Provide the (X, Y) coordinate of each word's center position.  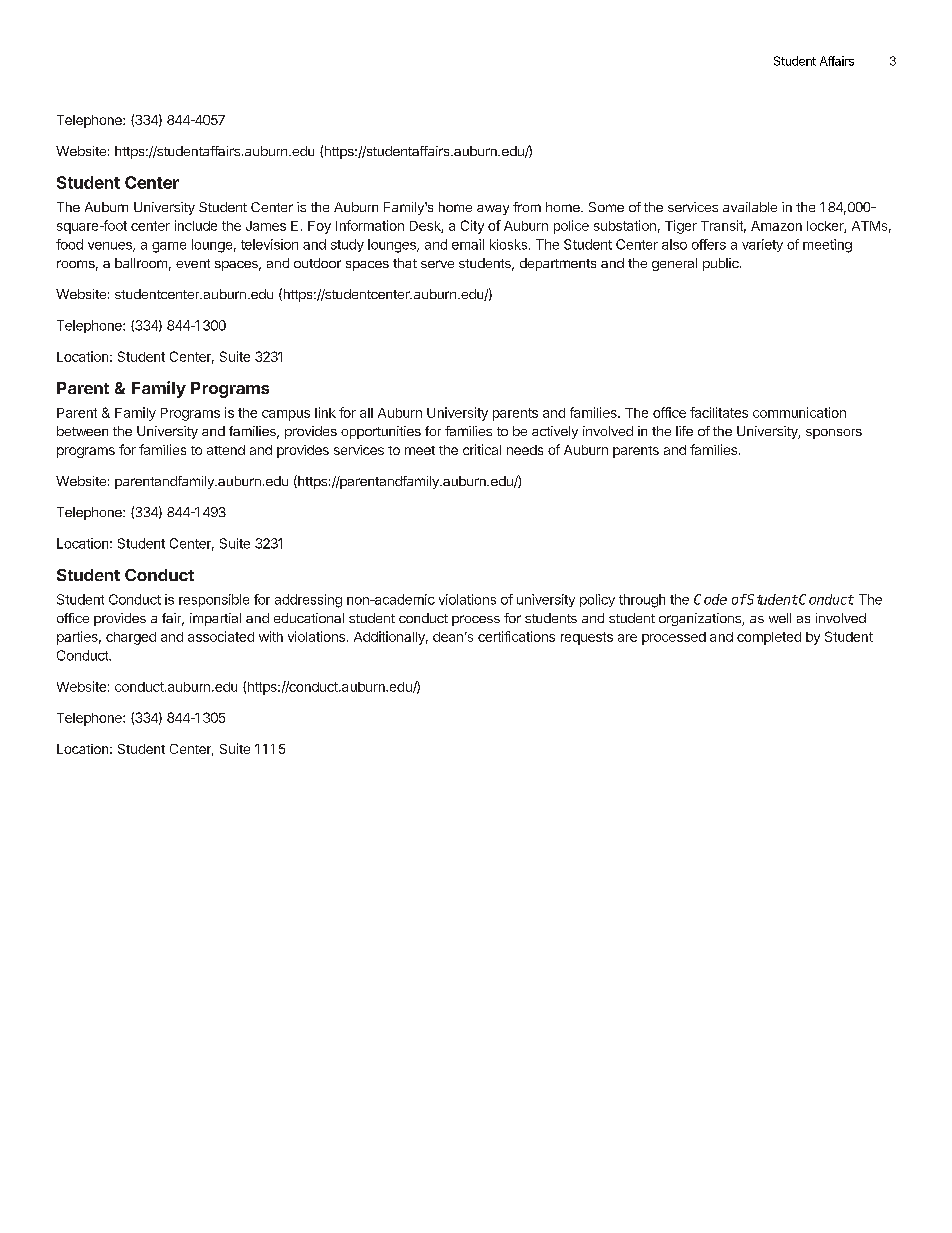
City (472, 227)
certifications (516, 636)
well (780, 618)
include (196, 225)
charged (131, 638)
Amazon (776, 226)
